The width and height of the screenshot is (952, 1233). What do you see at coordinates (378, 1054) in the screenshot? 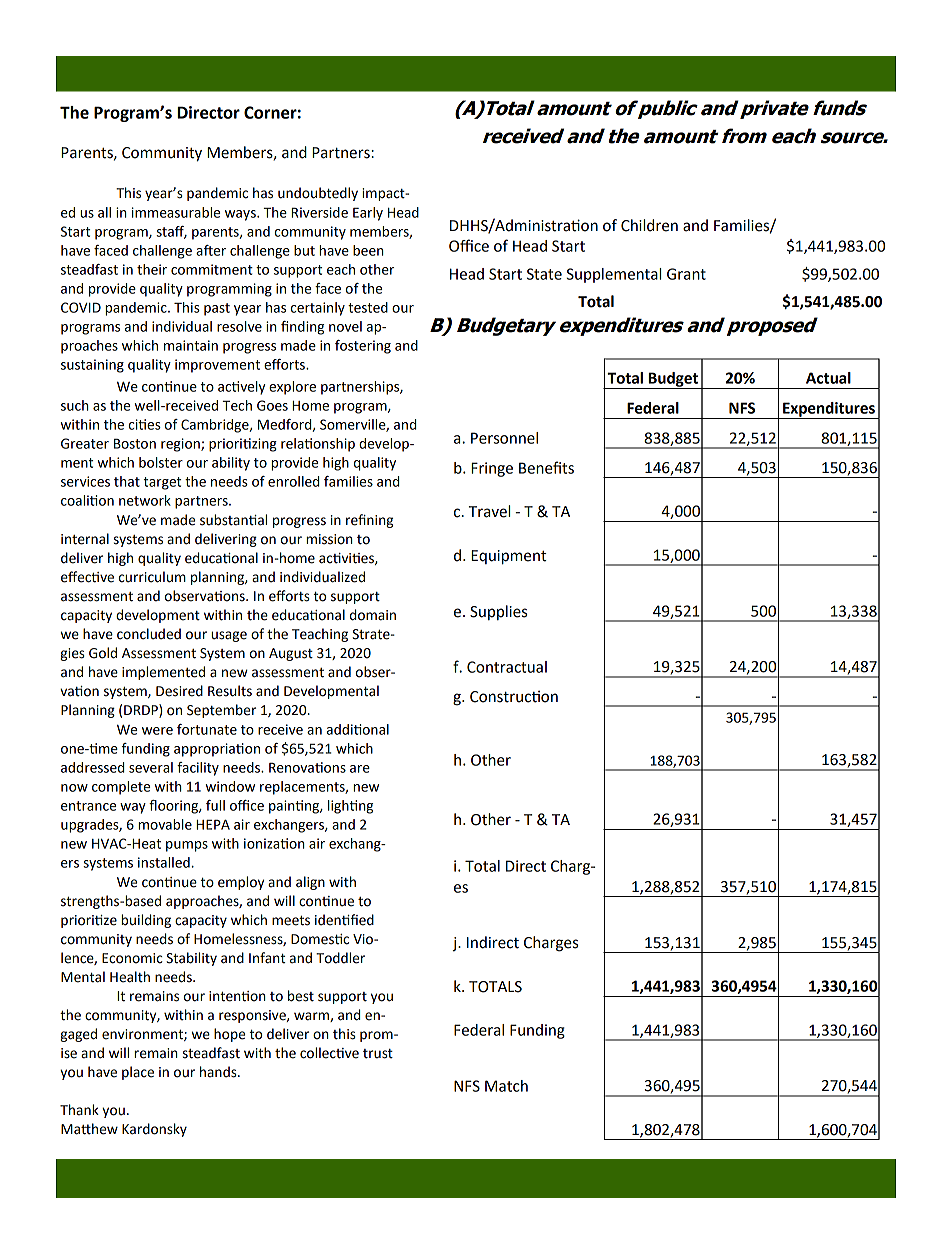
I see `trust` at bounding box center [378, 1054].
